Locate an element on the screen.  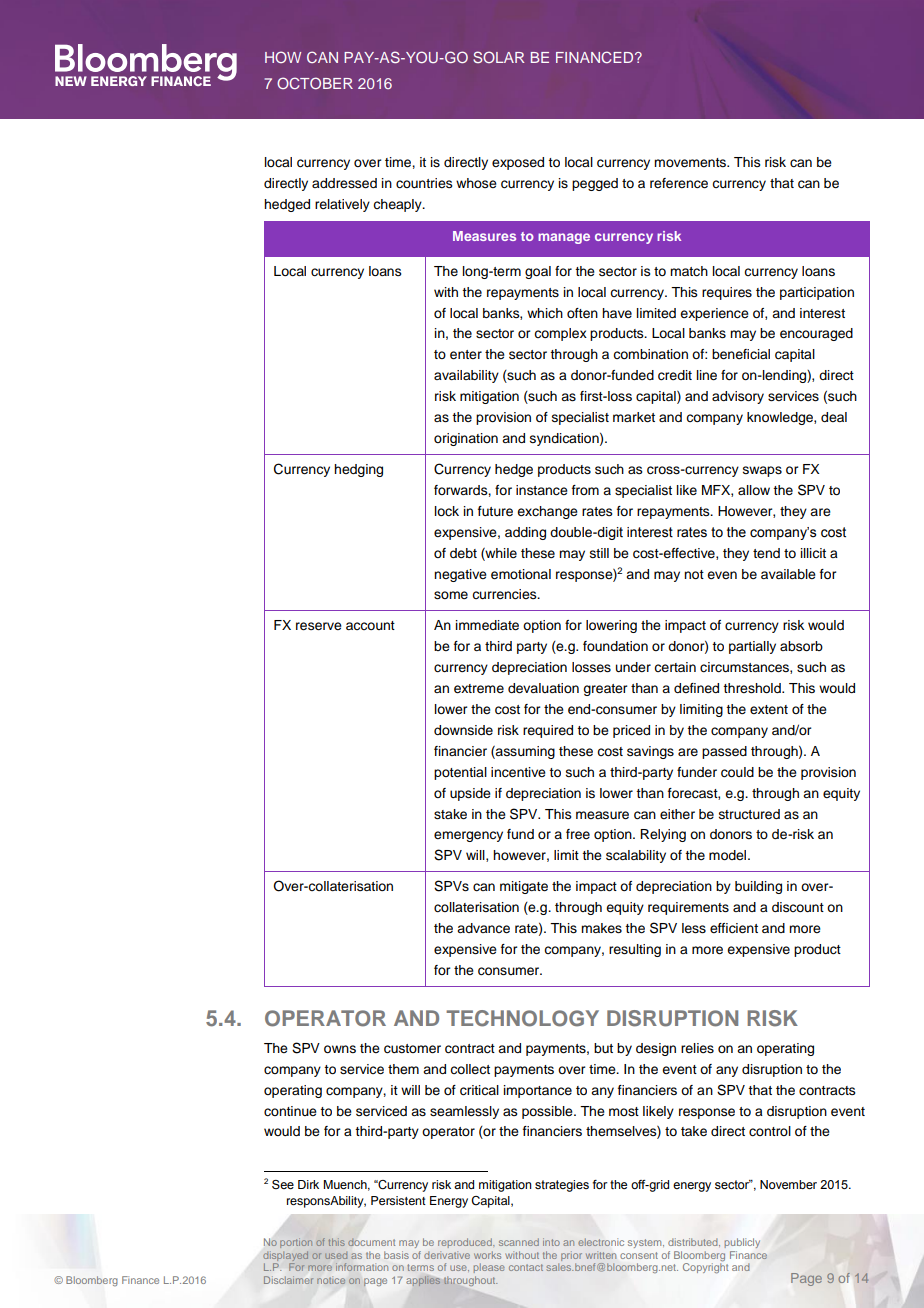
incentive is located at coordinates (518, 772).
